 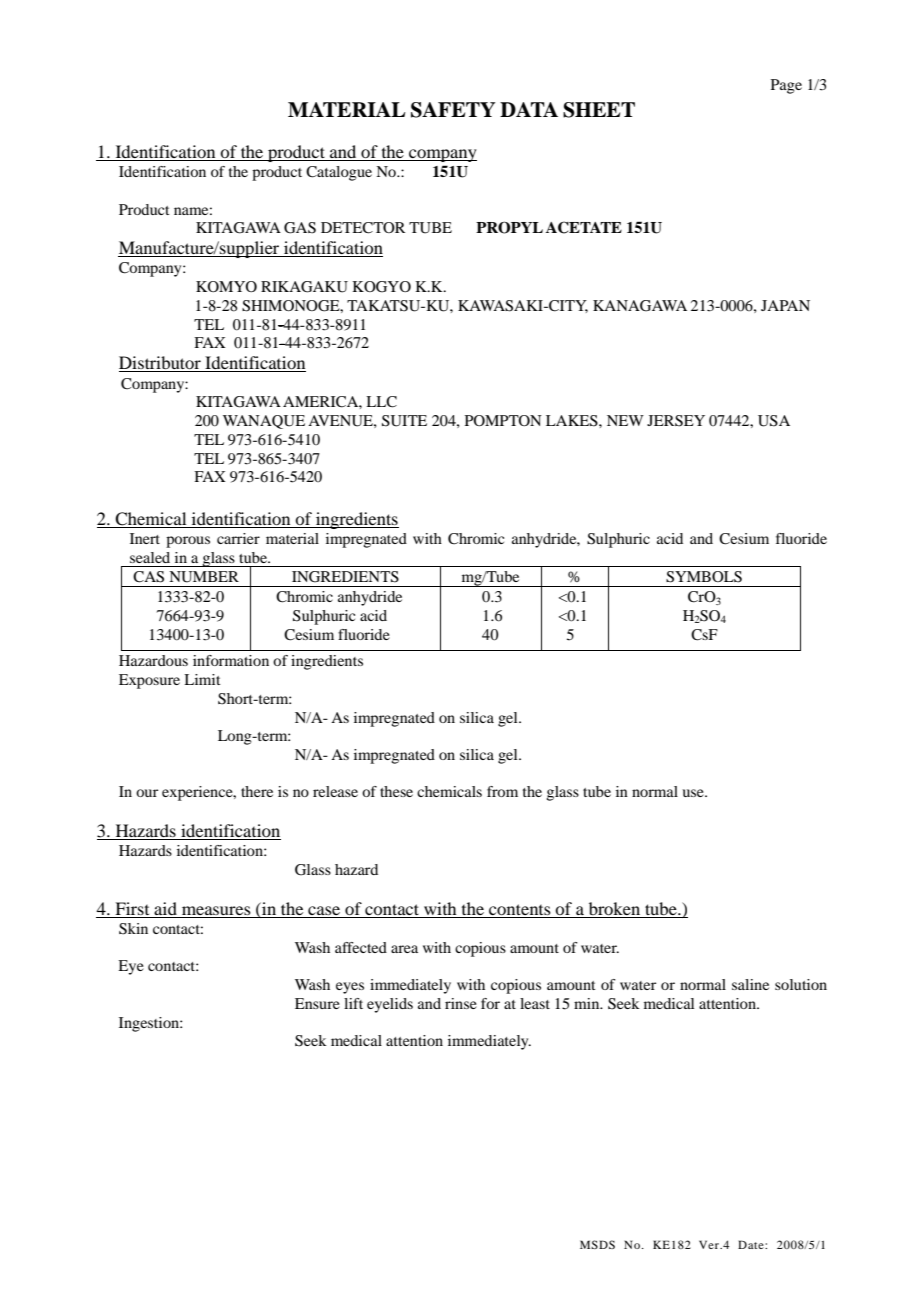 What do you see at coordinates (453, 110) in the screenshot?
I see `SAFETY` at bounding box center [453, 110].
